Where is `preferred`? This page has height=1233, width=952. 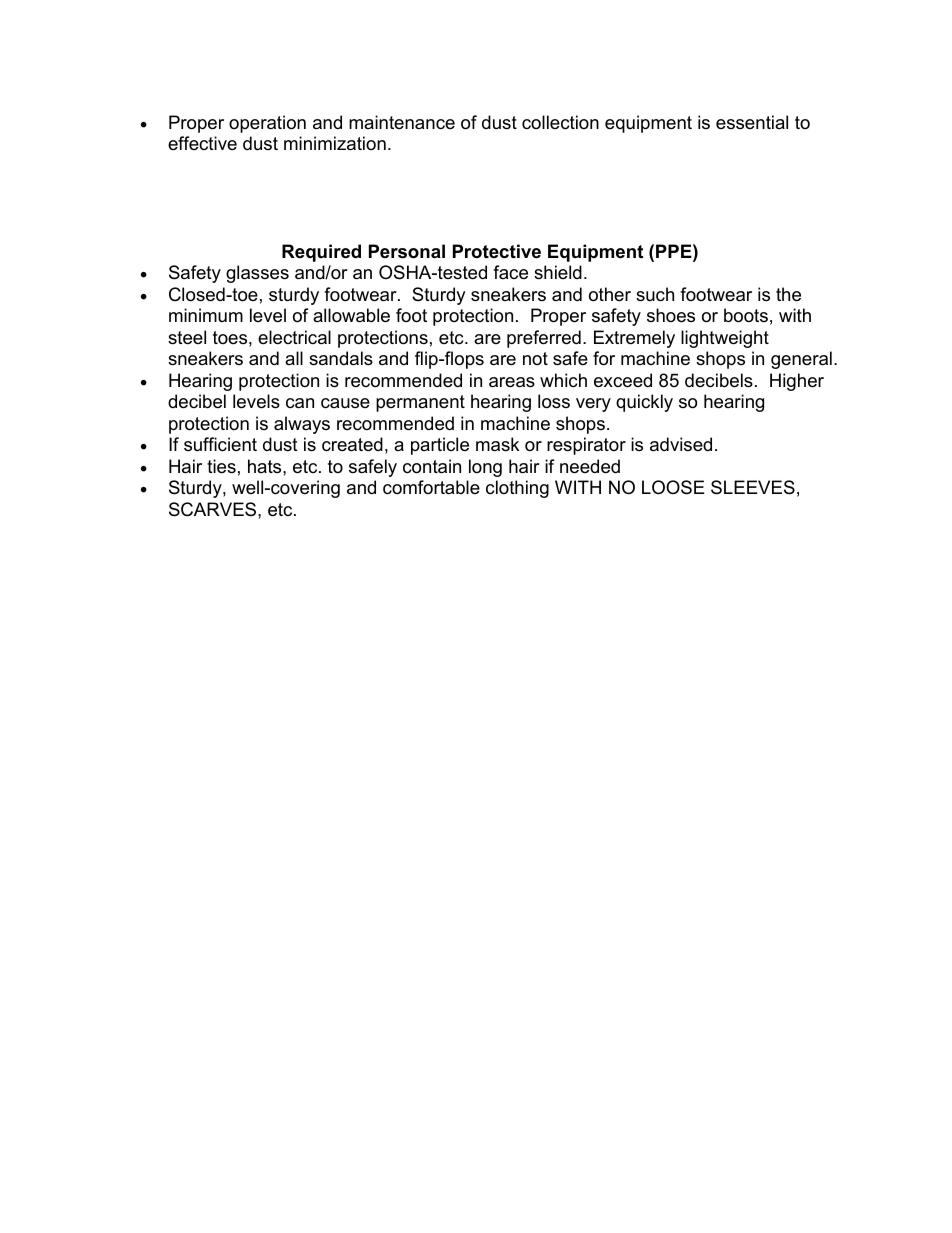 preferred is located at coordinates (544, 339).
